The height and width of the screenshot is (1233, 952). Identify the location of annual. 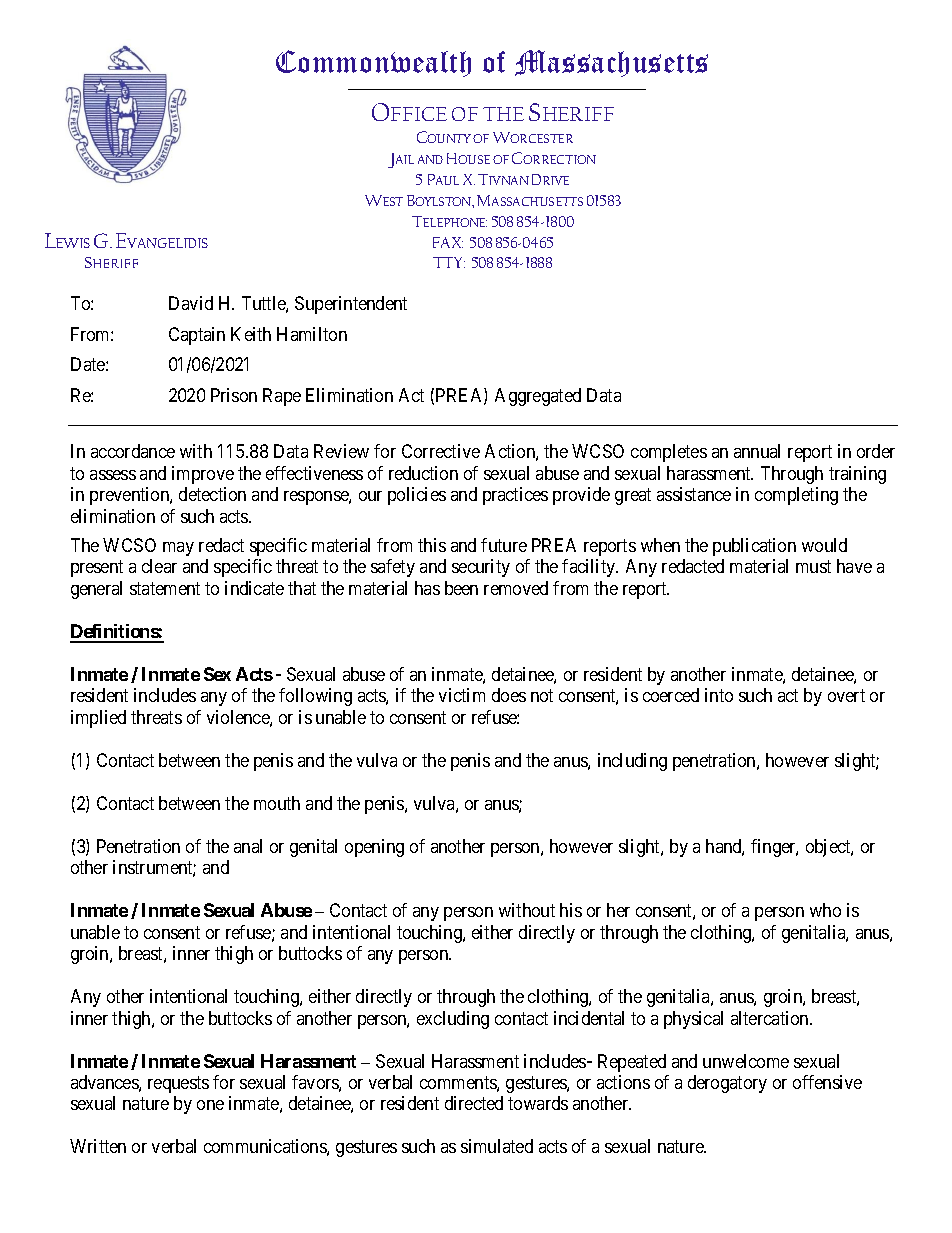
(757, 451).
